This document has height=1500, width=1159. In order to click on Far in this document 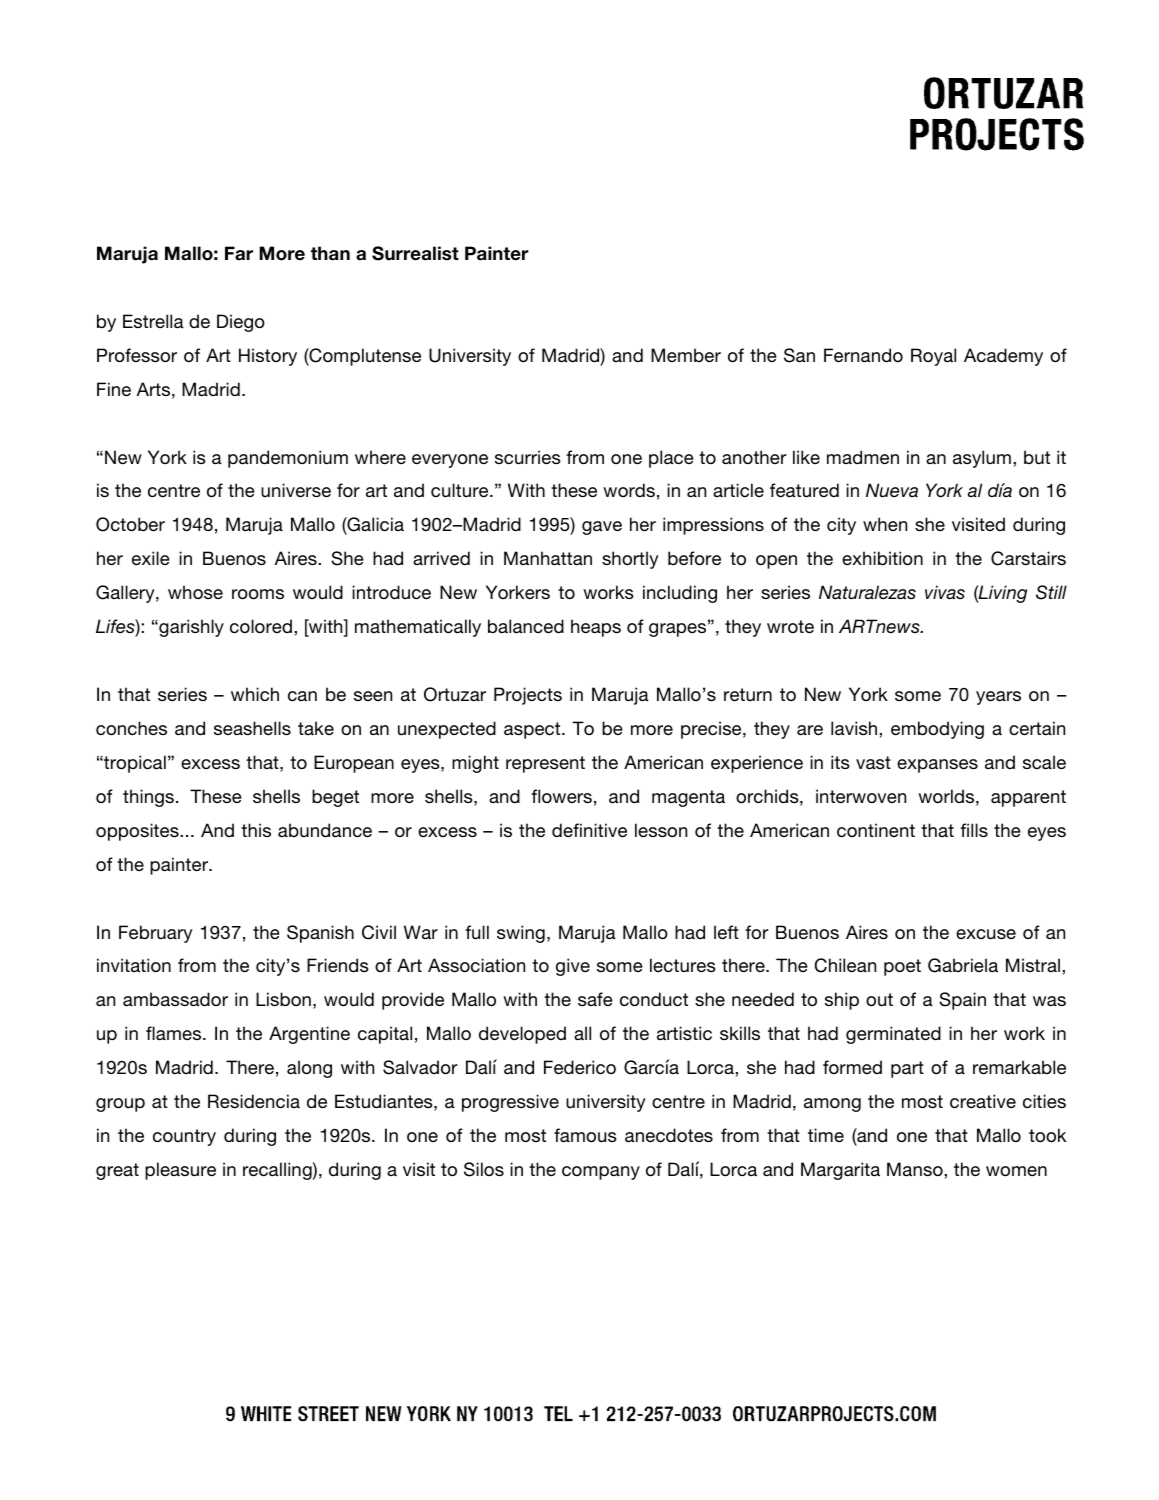, I will do `click(239, 253)`.
